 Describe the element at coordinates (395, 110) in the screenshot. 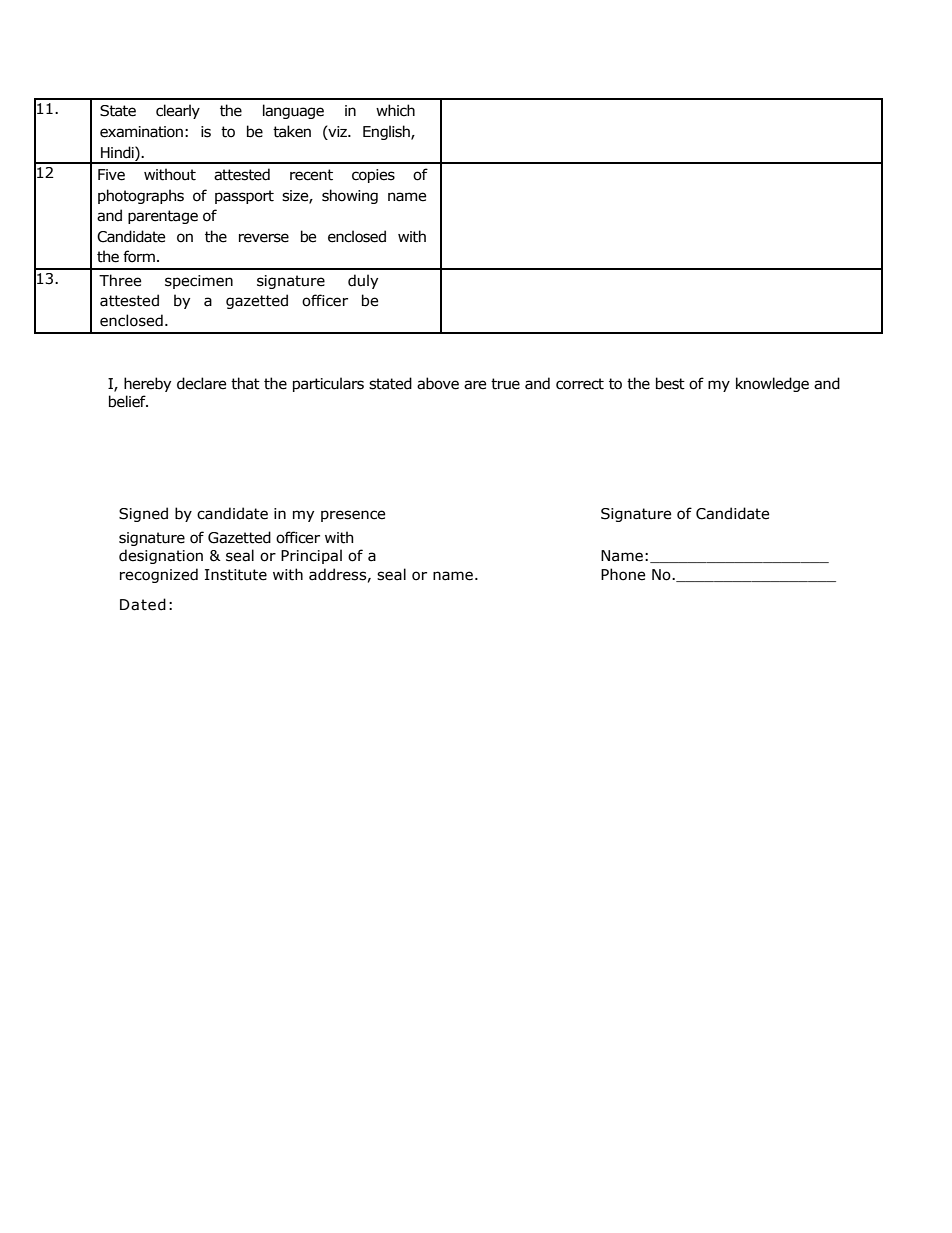

I see `which` at that location.
